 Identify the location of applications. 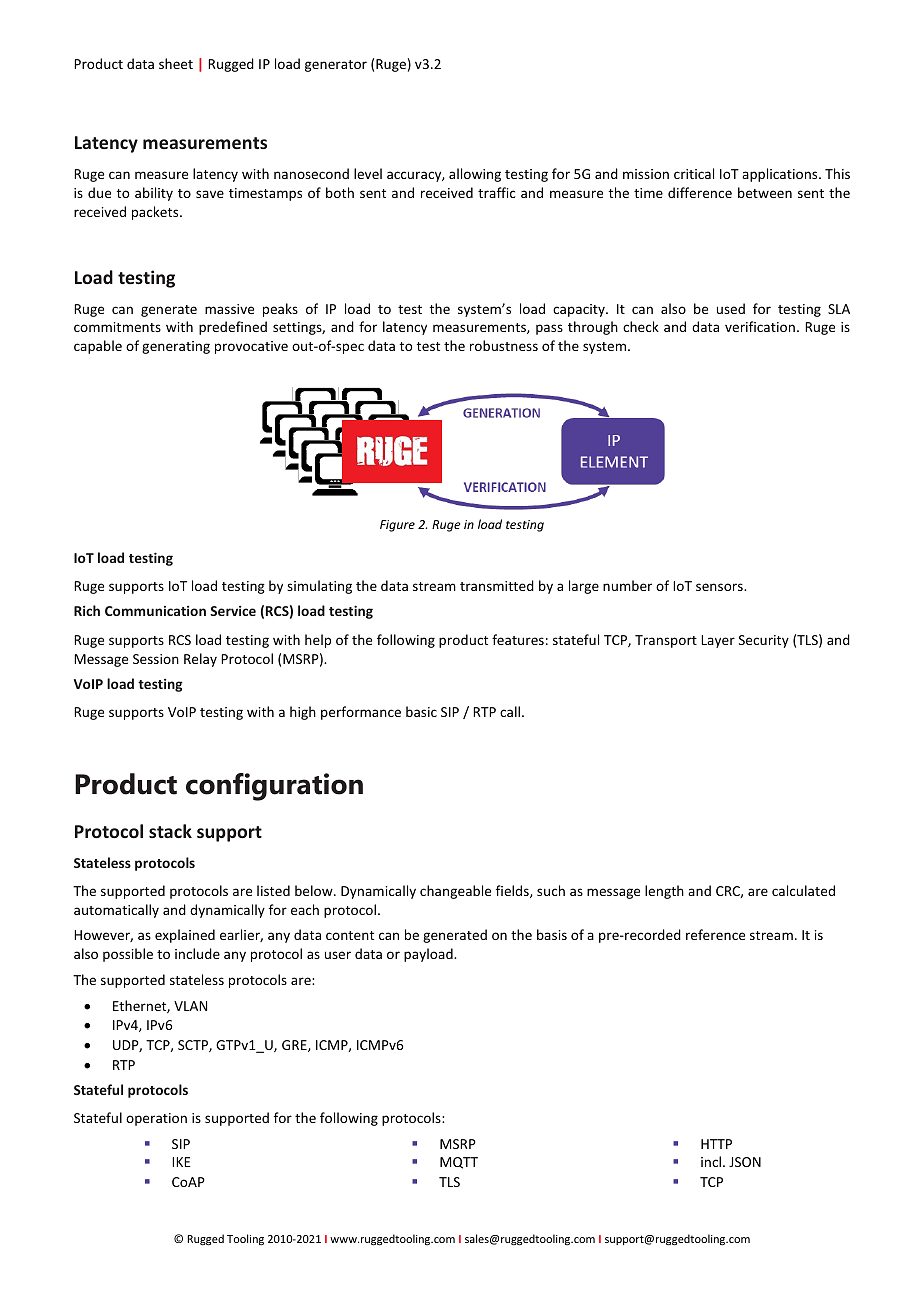
(781, 175).
